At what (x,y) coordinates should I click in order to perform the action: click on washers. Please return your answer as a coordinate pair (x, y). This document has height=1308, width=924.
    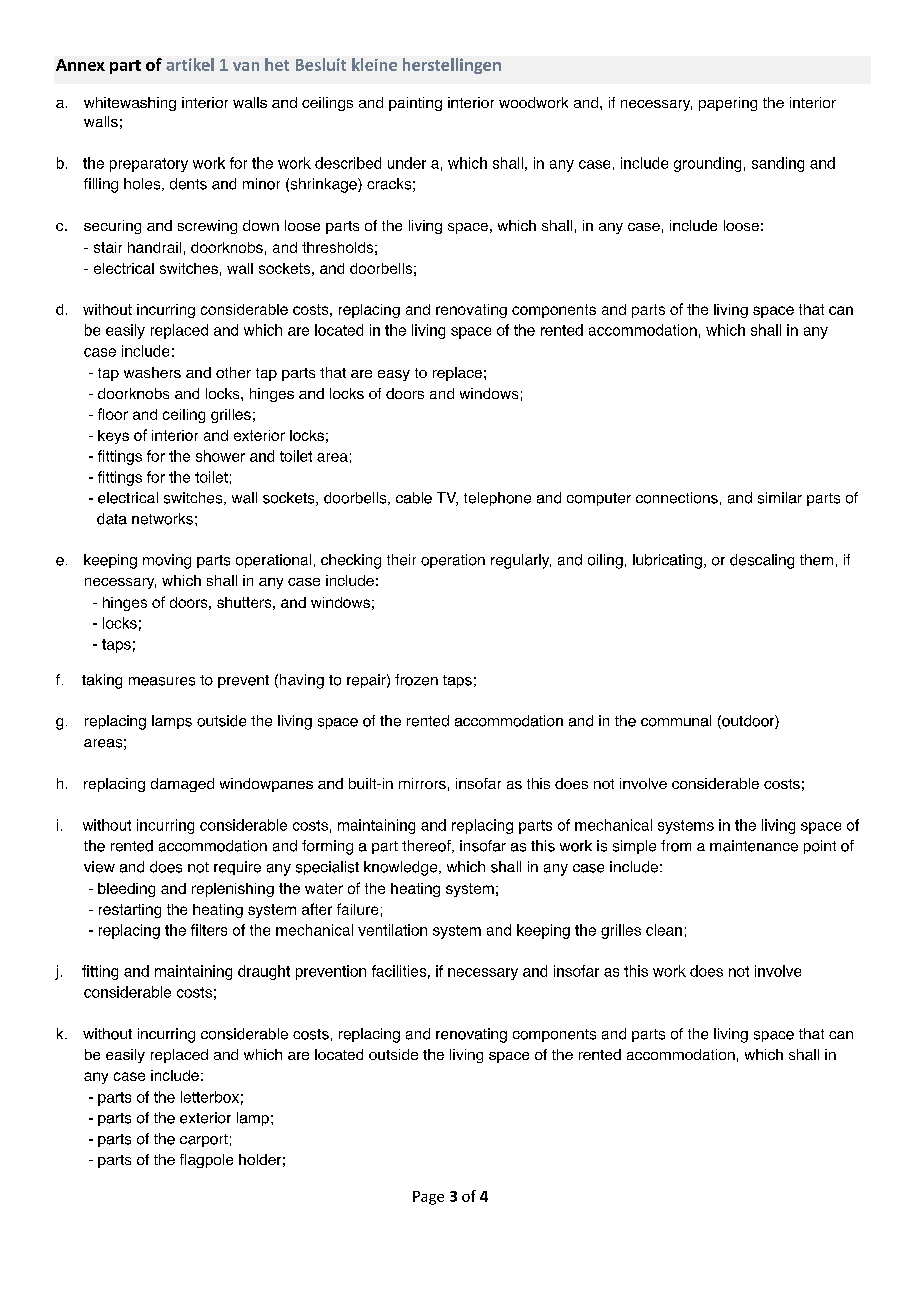
    Looking at the image, I should click on (152, 372).
